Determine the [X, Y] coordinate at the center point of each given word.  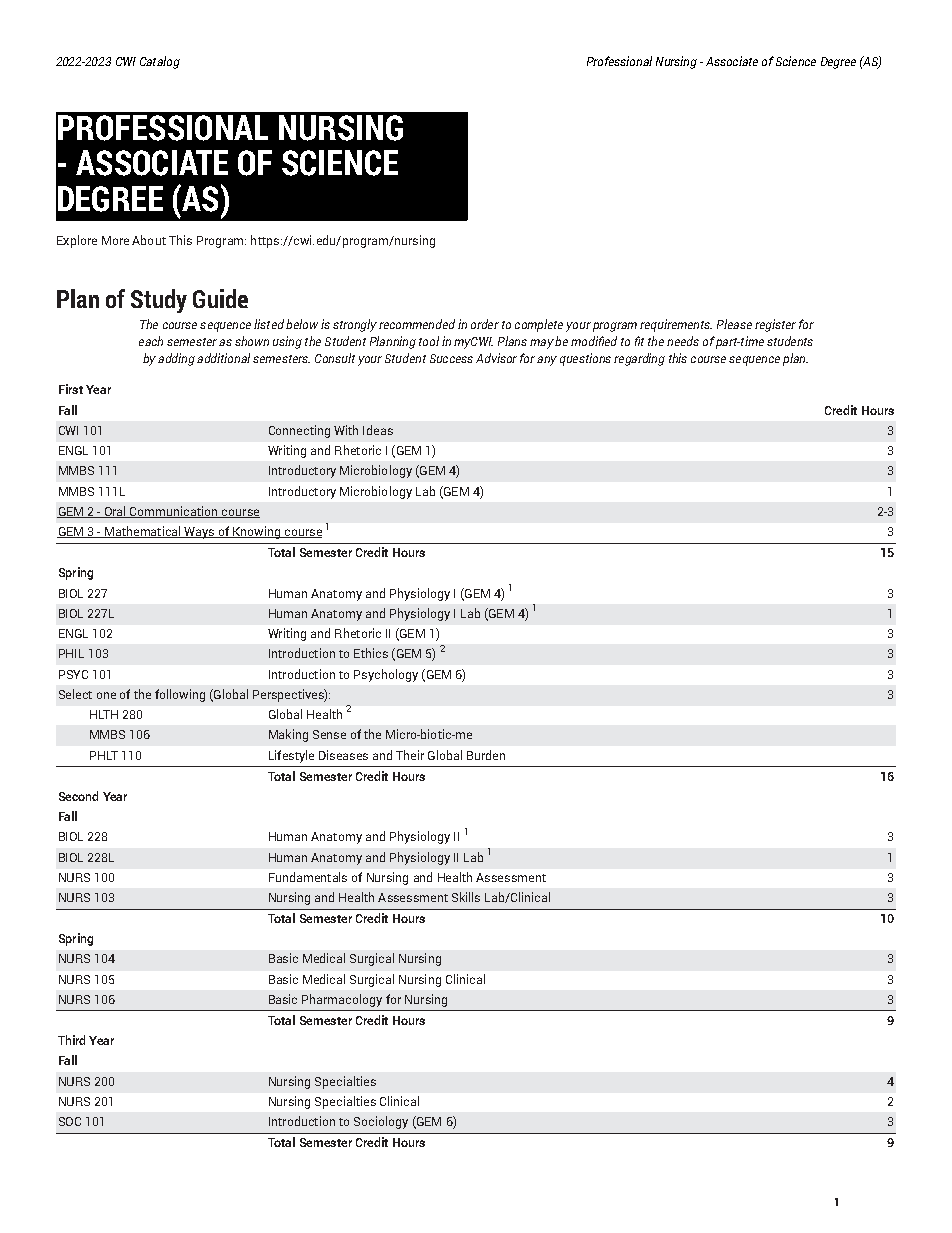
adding [176, 359]
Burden [486, 755]
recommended [417, 324]
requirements [676, 325]
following [180, 695]
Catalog [160, 62]
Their [410, 755]
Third [71, 1040]
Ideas [378, 430]
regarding [639, 359]
